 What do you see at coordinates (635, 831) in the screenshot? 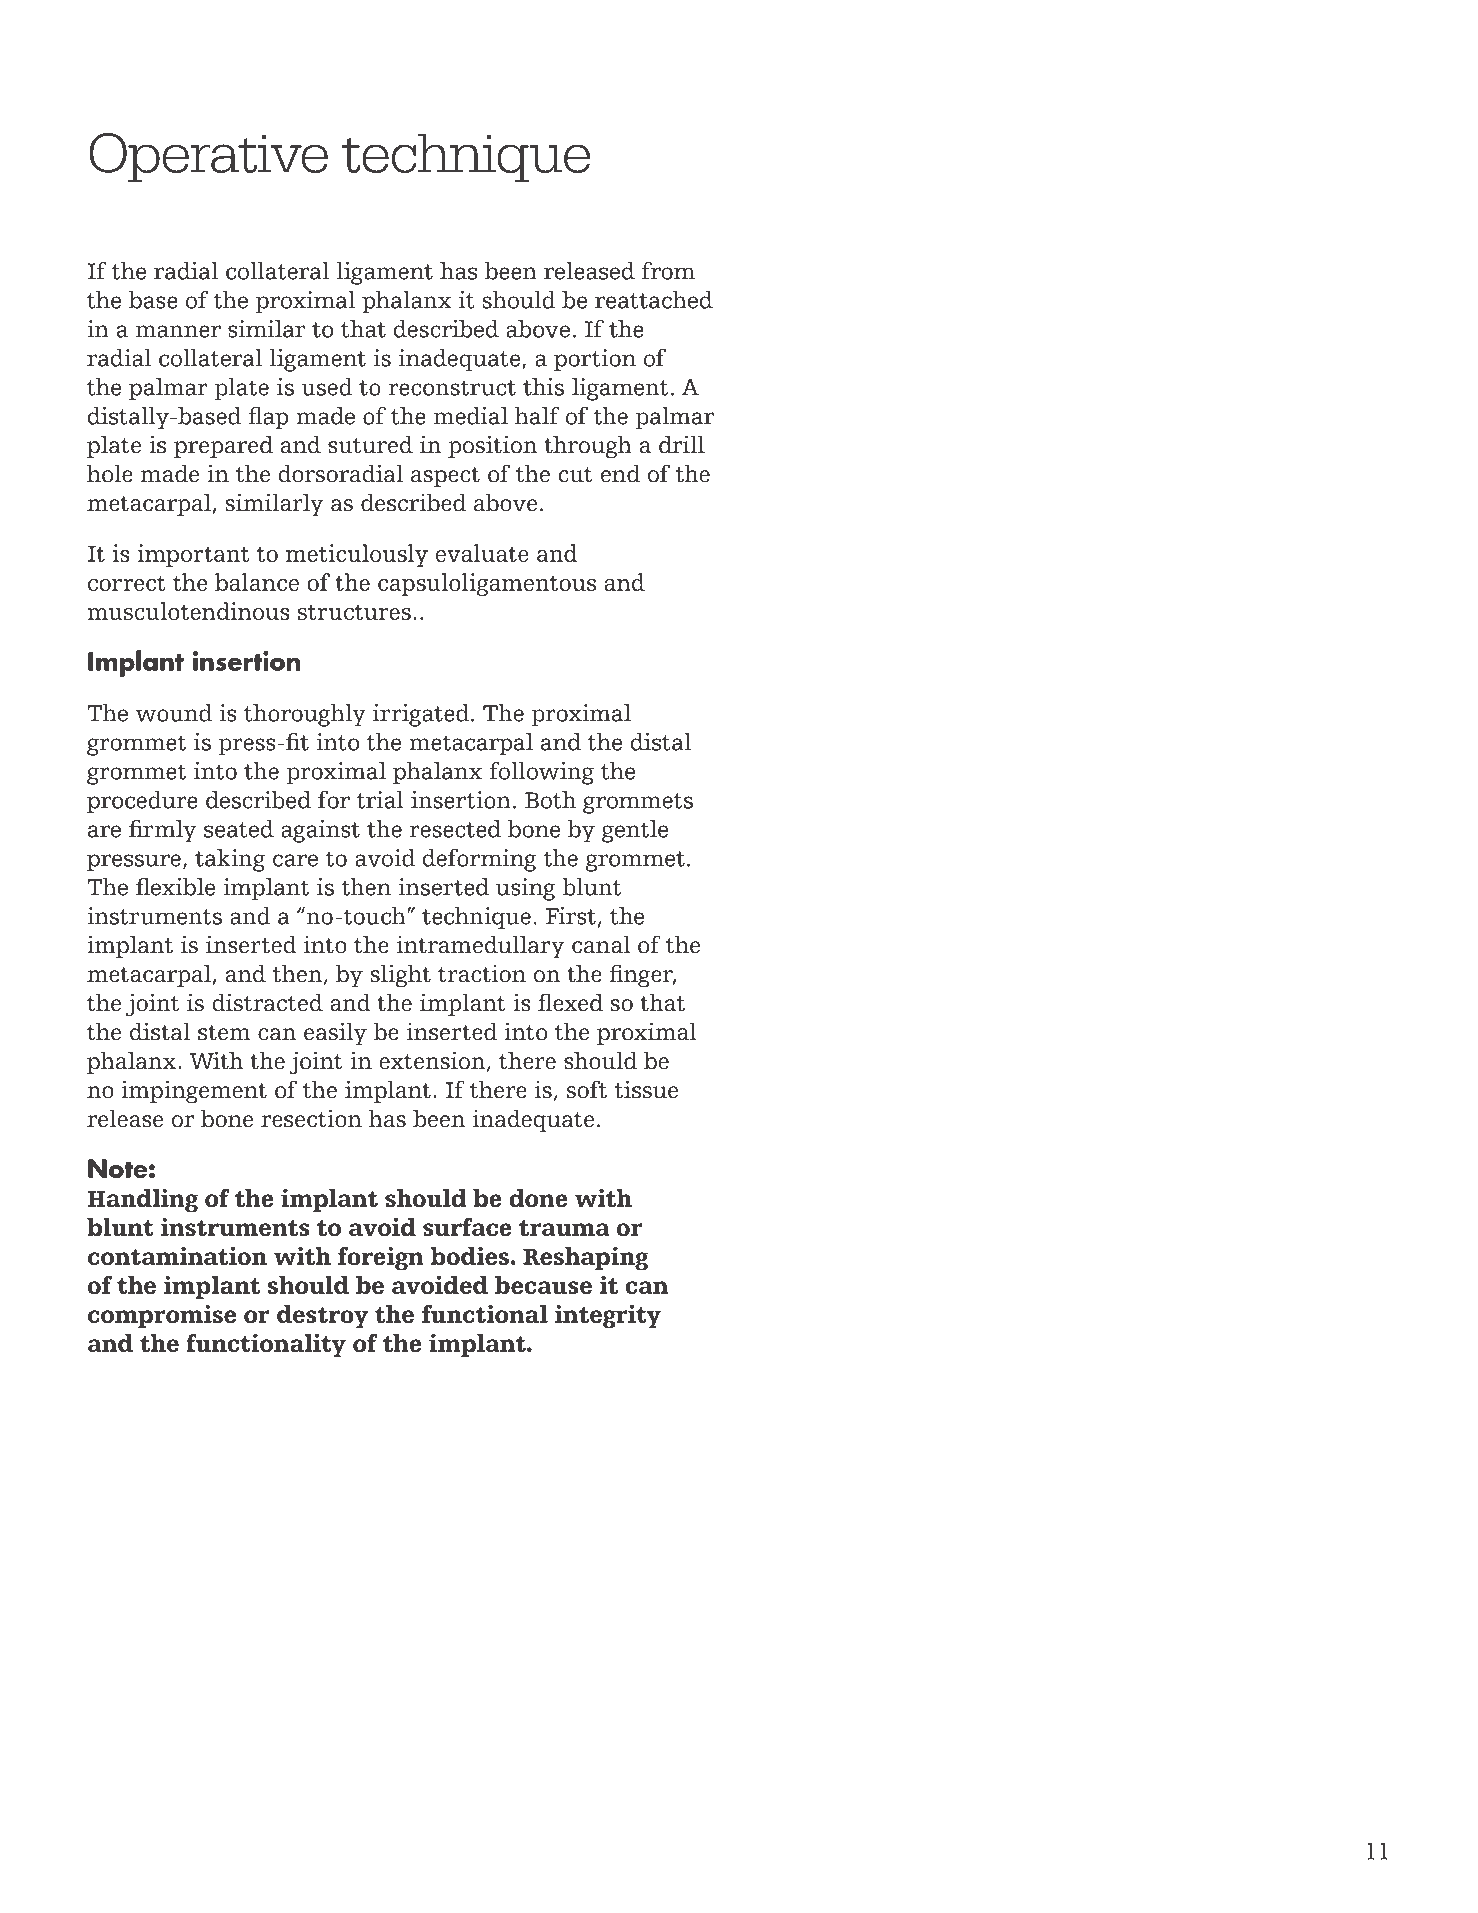
I see `gentle` at bounding box center [635, 831].
